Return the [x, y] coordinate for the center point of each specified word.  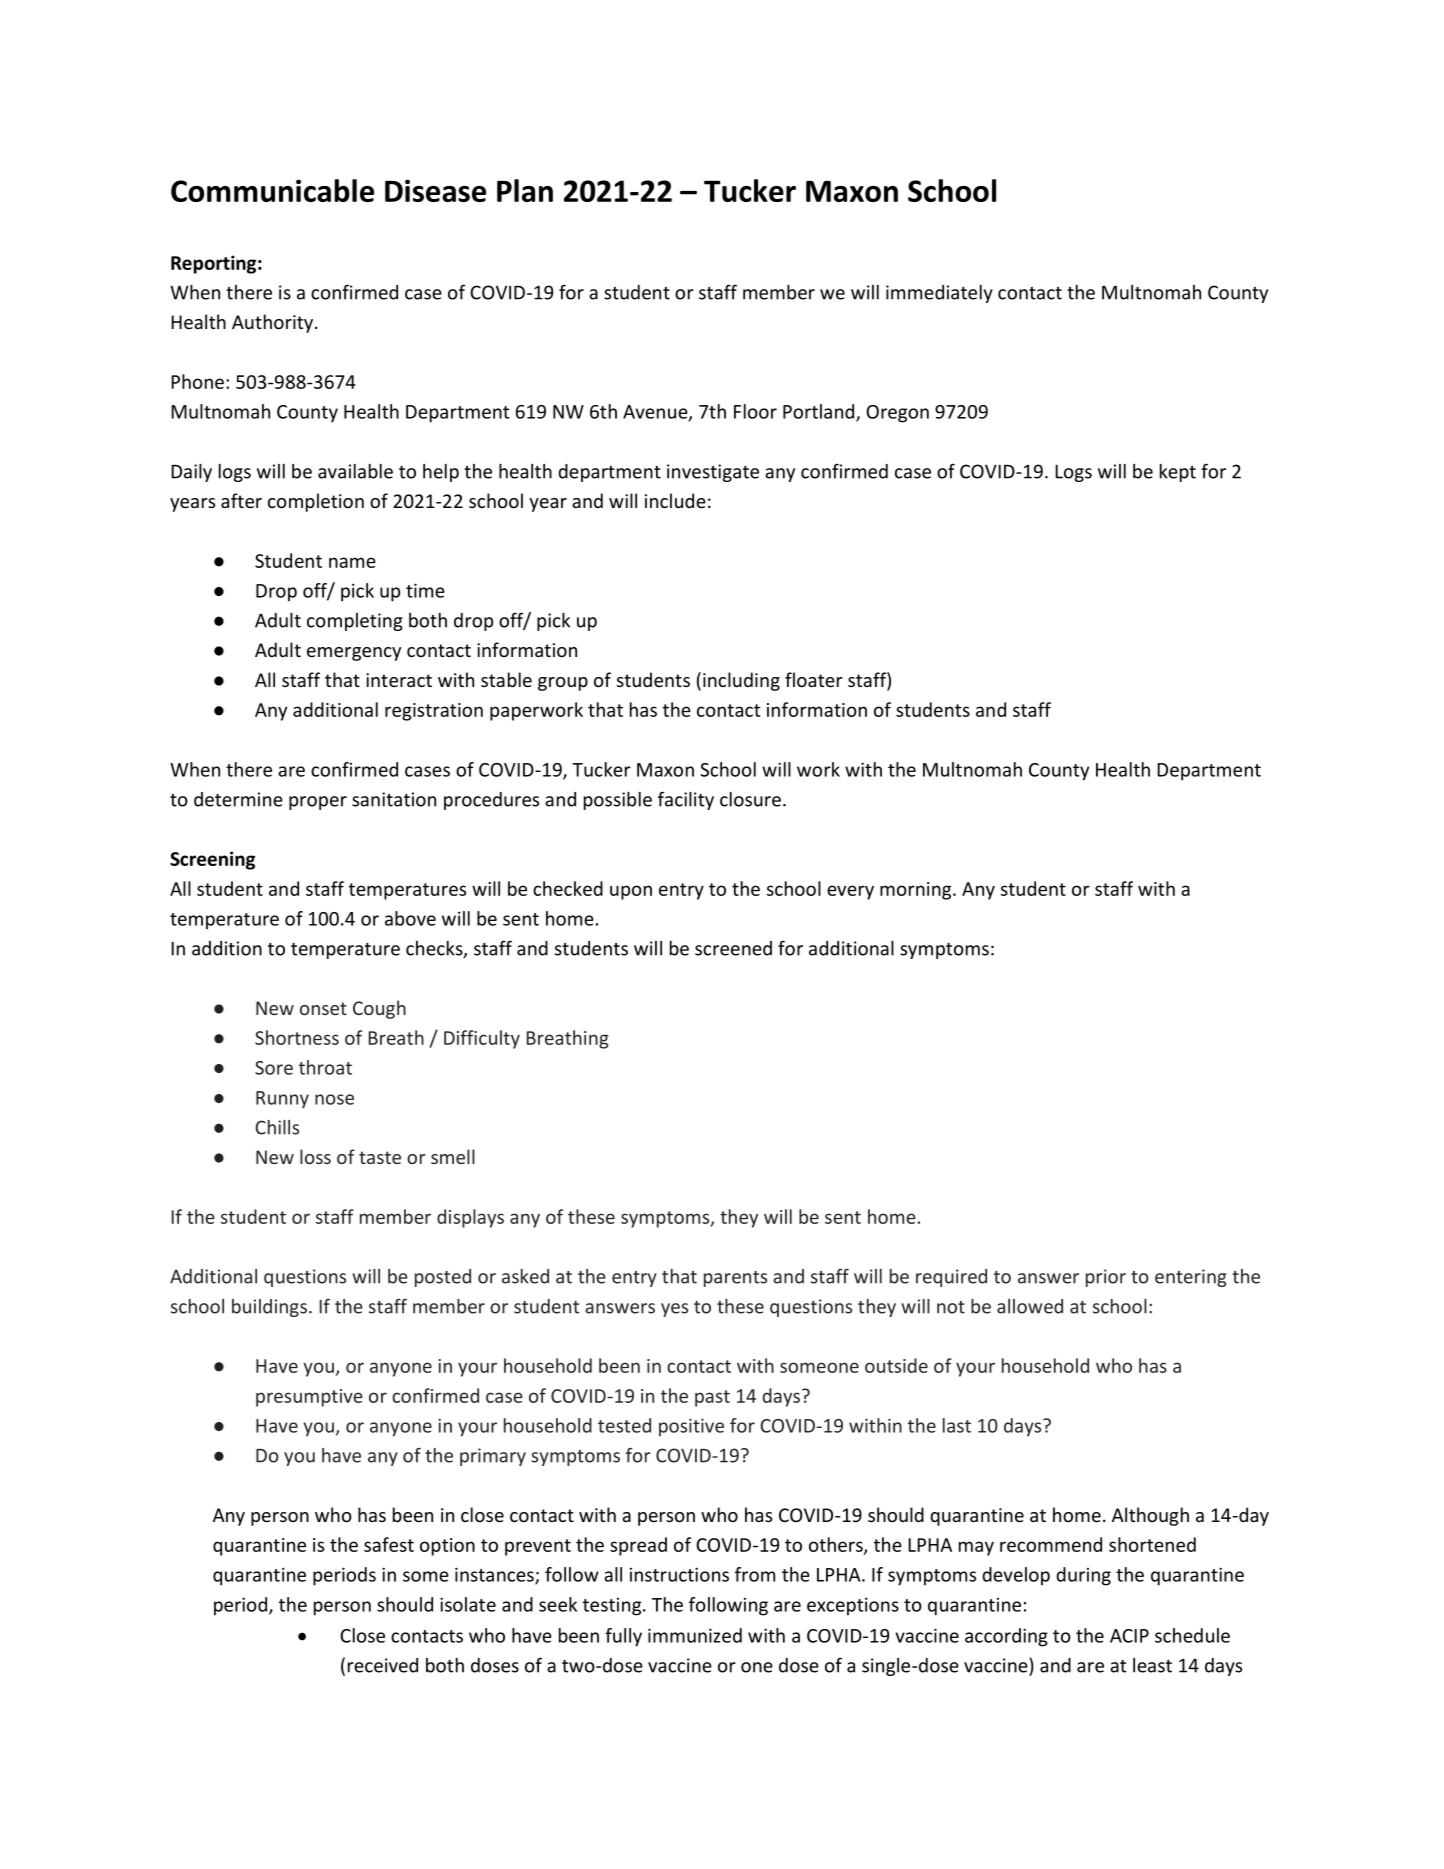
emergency [354, 654]
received [383, 1665]
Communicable [272, 190]
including [741, 681]
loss [315, 1156]
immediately [939, 294]
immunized [695, 1635]
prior [1106, 1278]
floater [814, 679]
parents [735, 1279]
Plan [525, 190]
